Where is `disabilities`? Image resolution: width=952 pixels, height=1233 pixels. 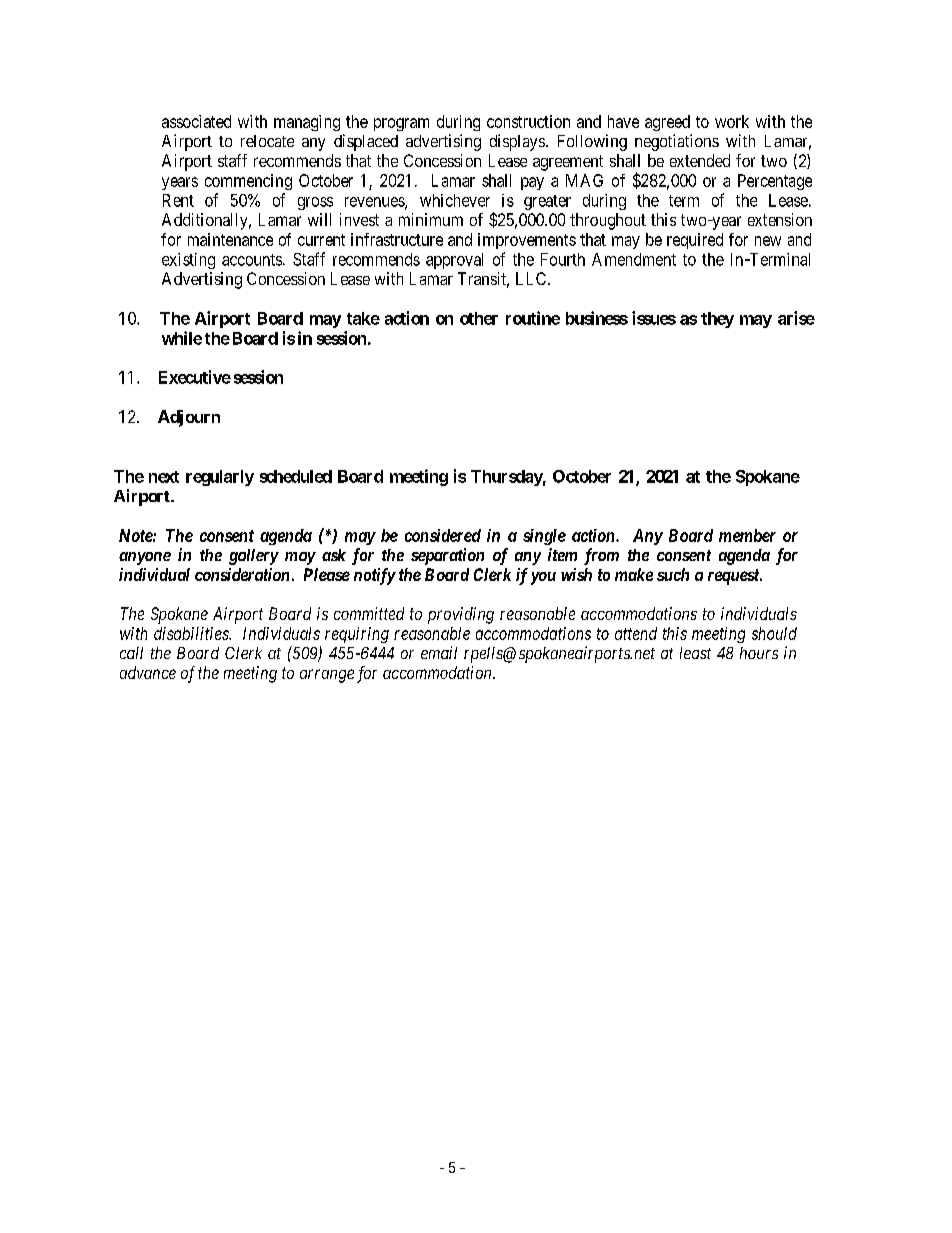 disabilities is located at coordinates (192, 633).
